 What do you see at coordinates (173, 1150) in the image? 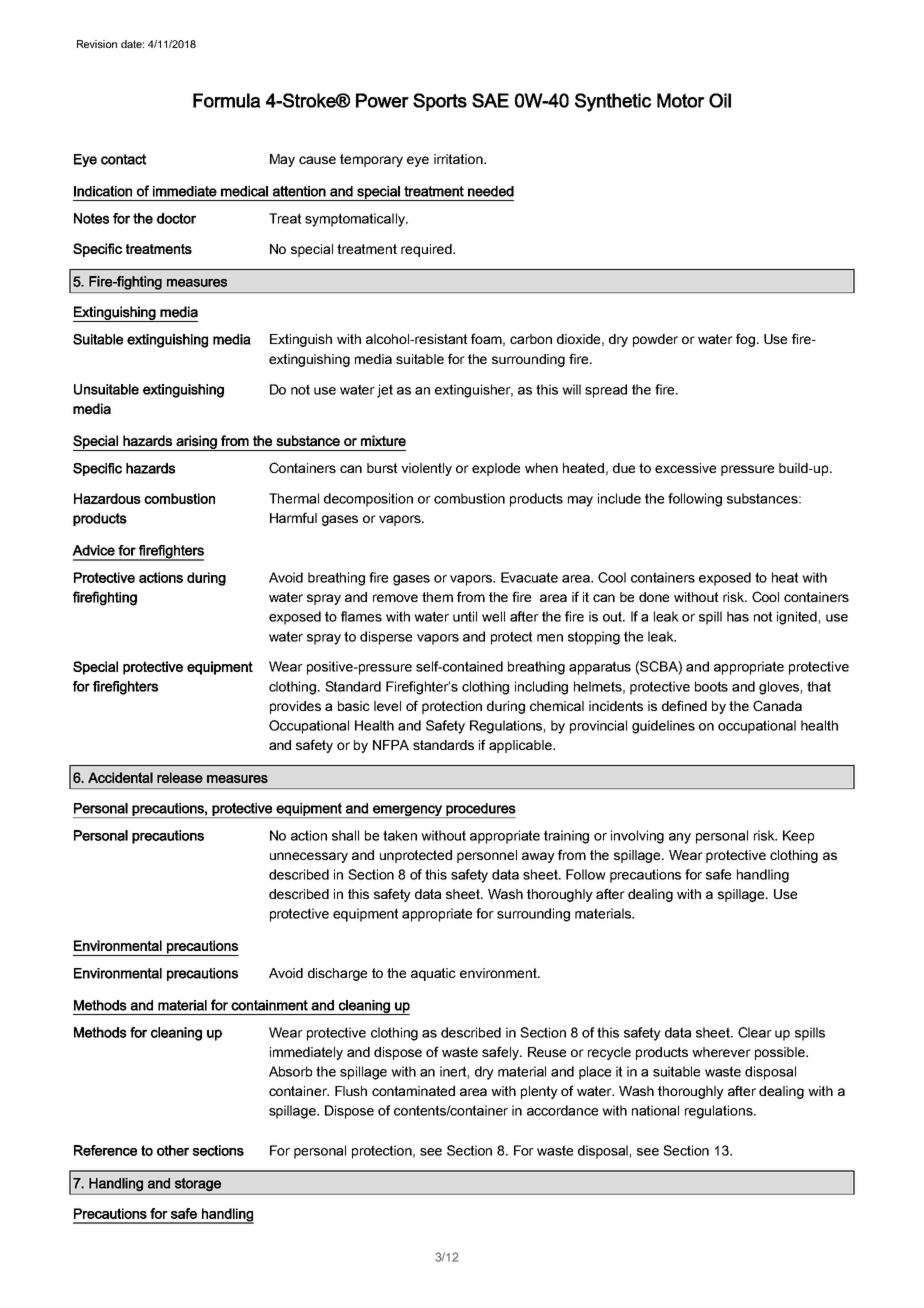
I see `other` at bounding box center [173, 1150].
